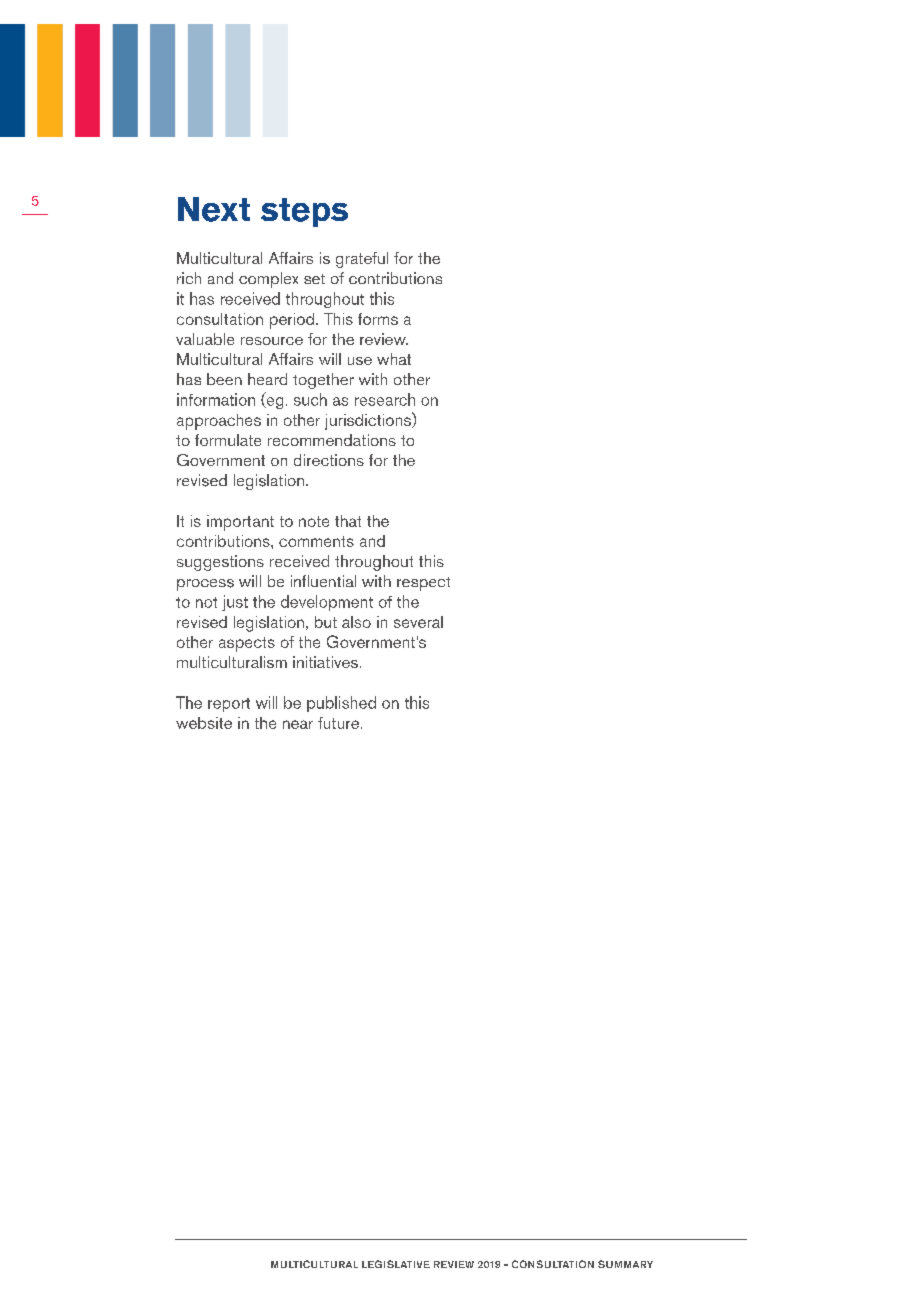 The width and height of the screenshot is (924, 1308). What do you see at coordinates (625, 1264) in the screenshot?
I see `SUMMARY` at bounding box center [625, 1264].
